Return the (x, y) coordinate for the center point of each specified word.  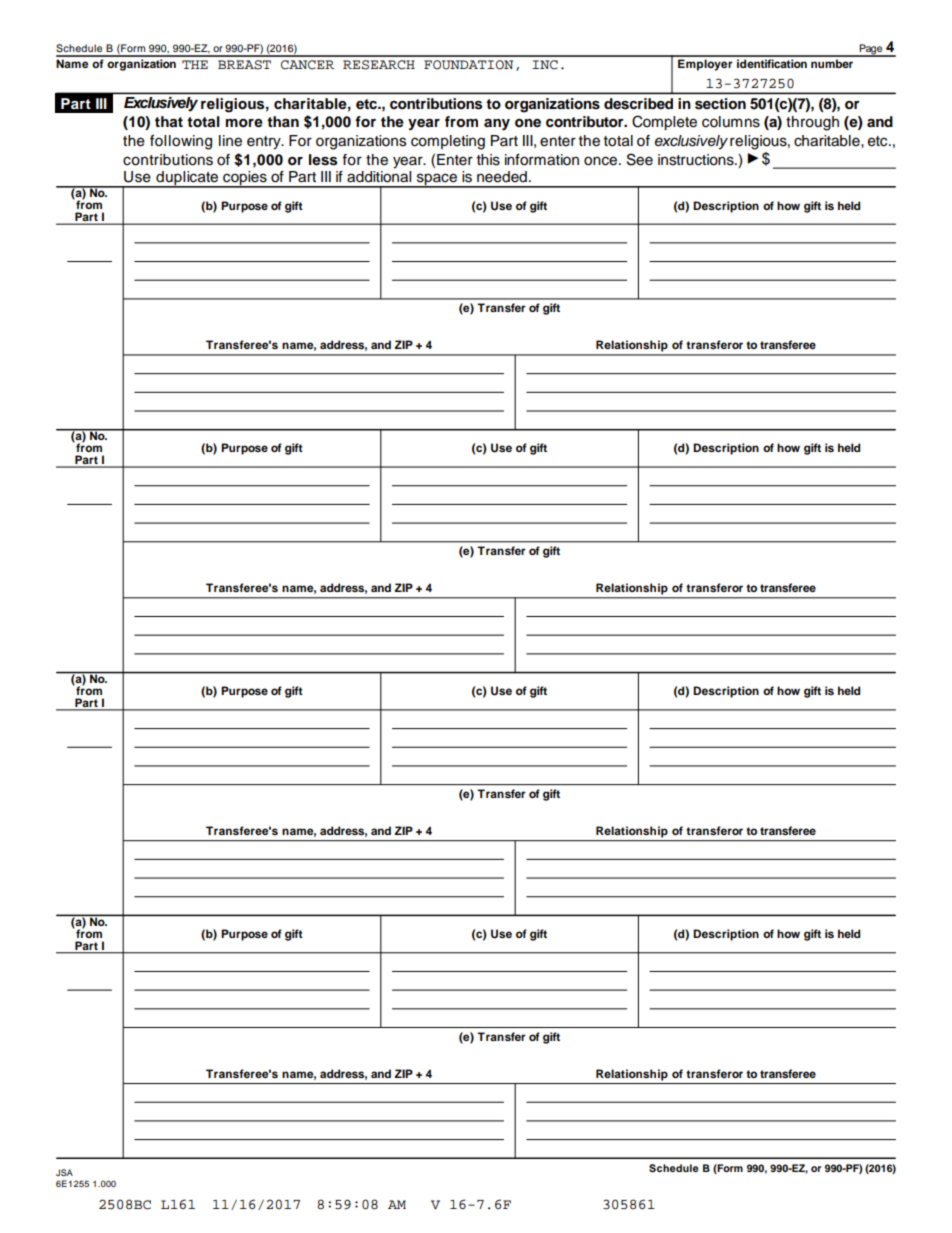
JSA (64, 1172)
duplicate (187, 179)
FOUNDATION (468, 65)
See (640, 159)
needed (502, 177)
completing (448, 142)
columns (731, 122)
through (812, 123)
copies (245, 179)
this (488, 160)
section (720, 103)
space (437, 180)
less (323, 160)
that (169, 121)
